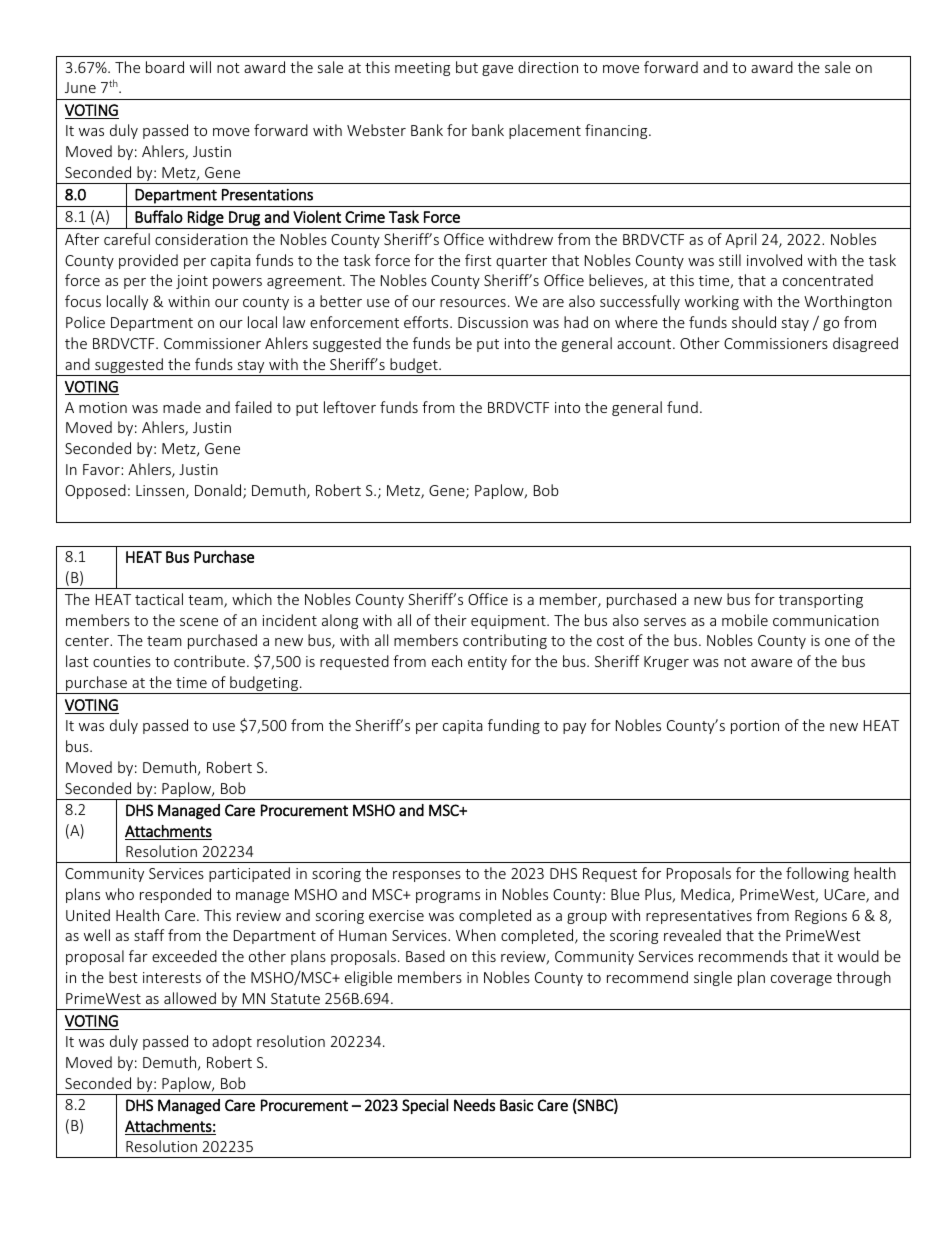  Describe the element at coordinates (450, 620) in the screenshot. I see `their` at that location.
